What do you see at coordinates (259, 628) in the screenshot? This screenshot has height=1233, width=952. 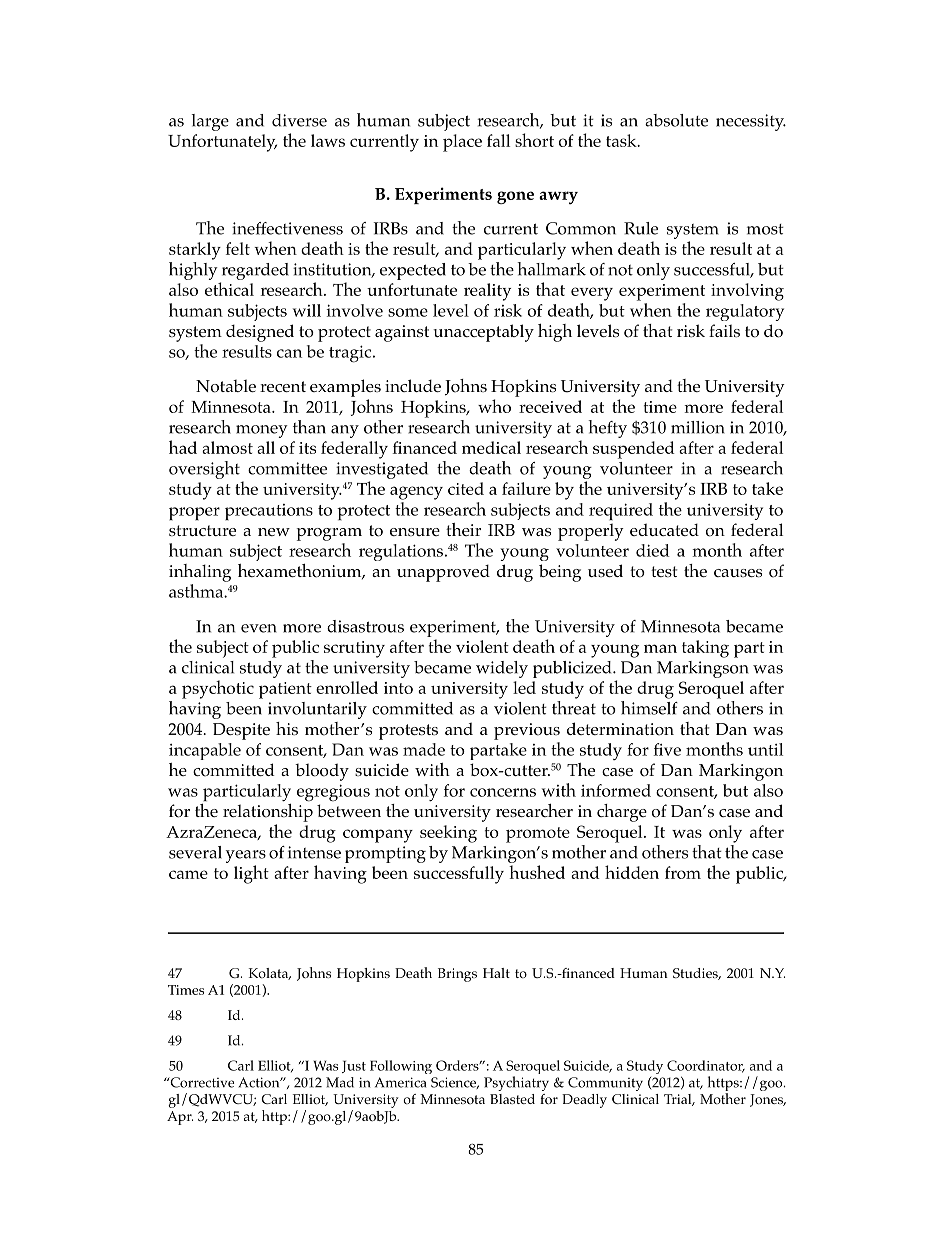 I see `even` at bounding box center [259, 628].
